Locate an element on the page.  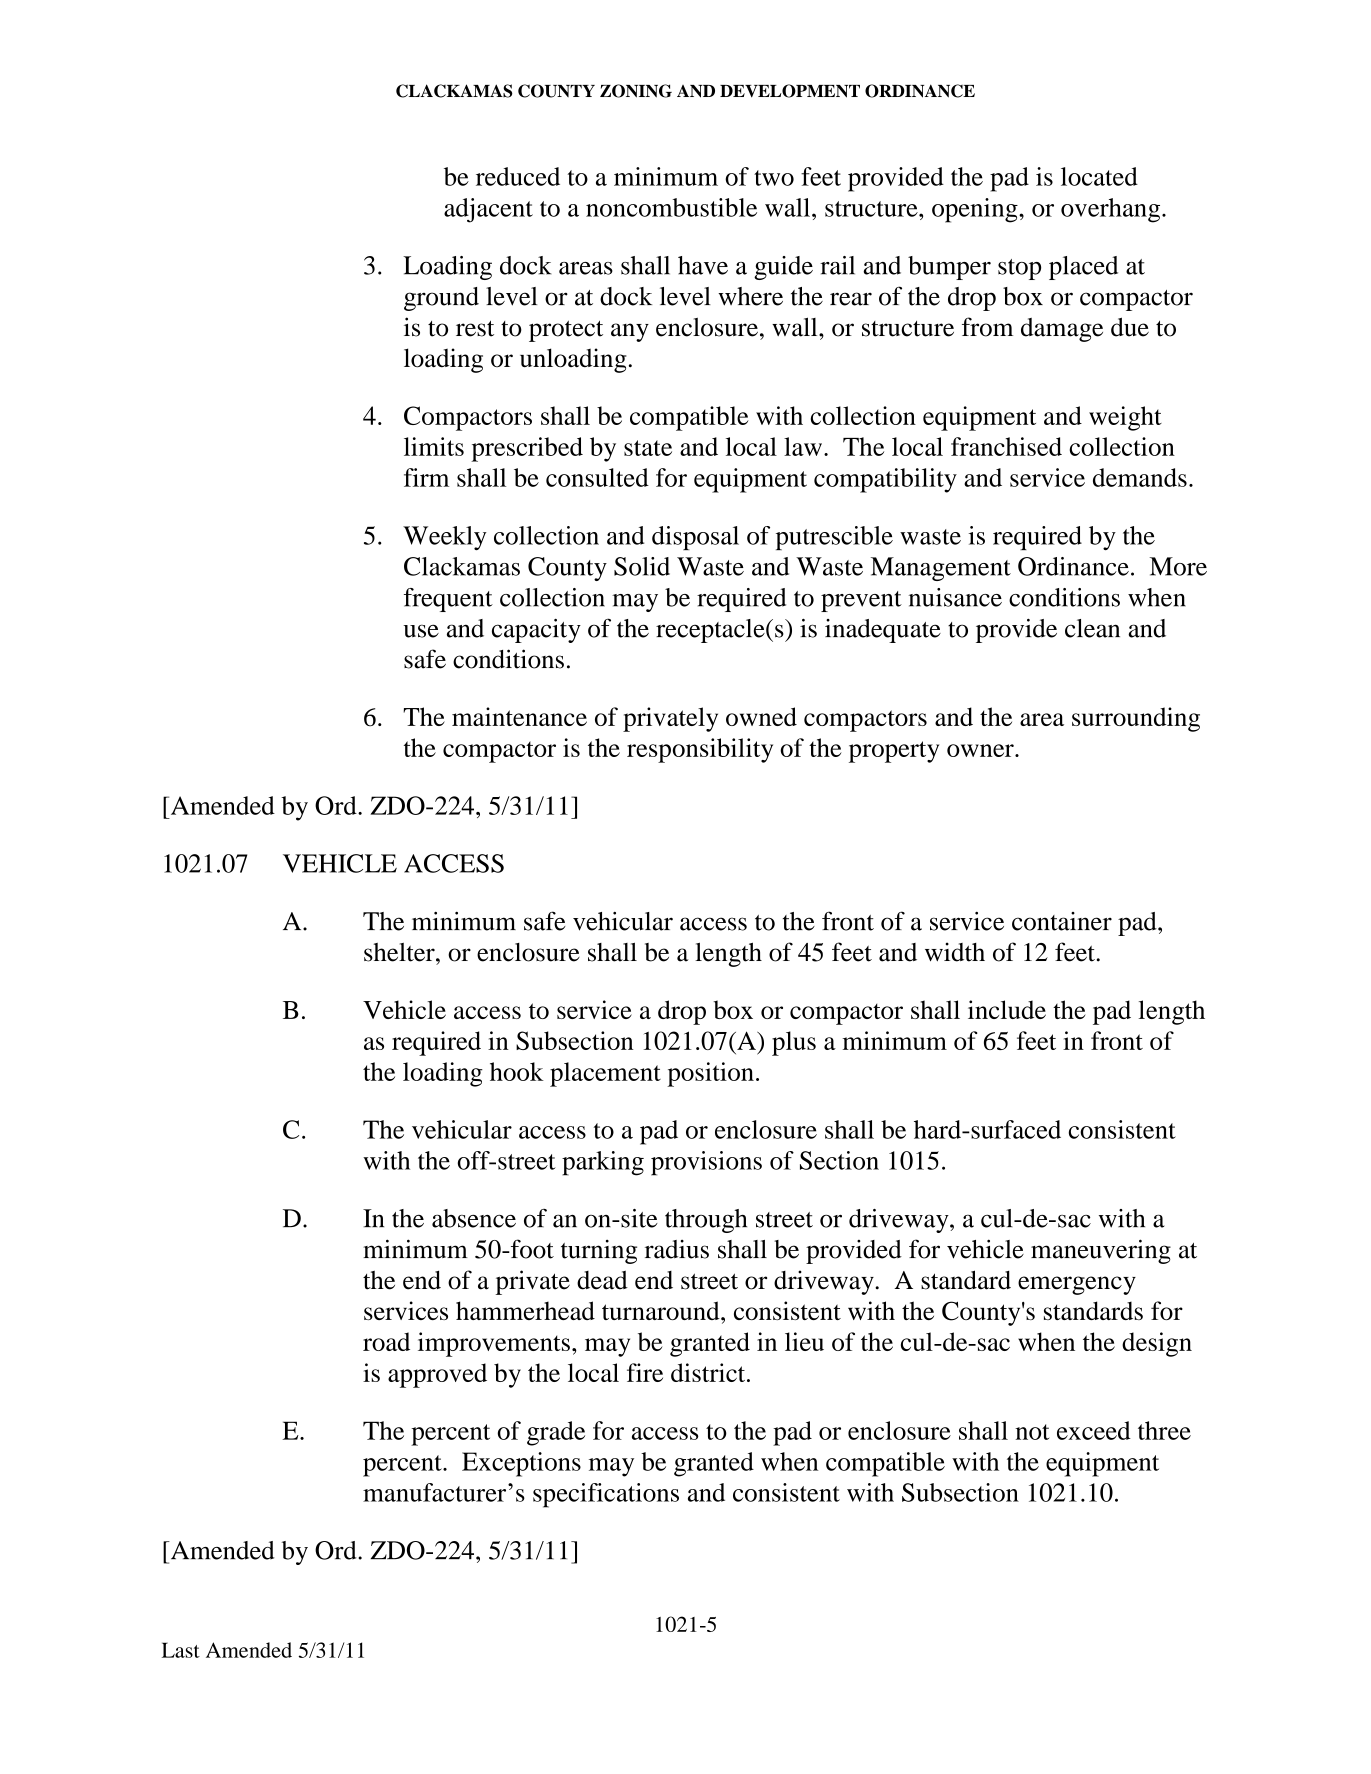
Last is located at coordinates (181, 1650).
